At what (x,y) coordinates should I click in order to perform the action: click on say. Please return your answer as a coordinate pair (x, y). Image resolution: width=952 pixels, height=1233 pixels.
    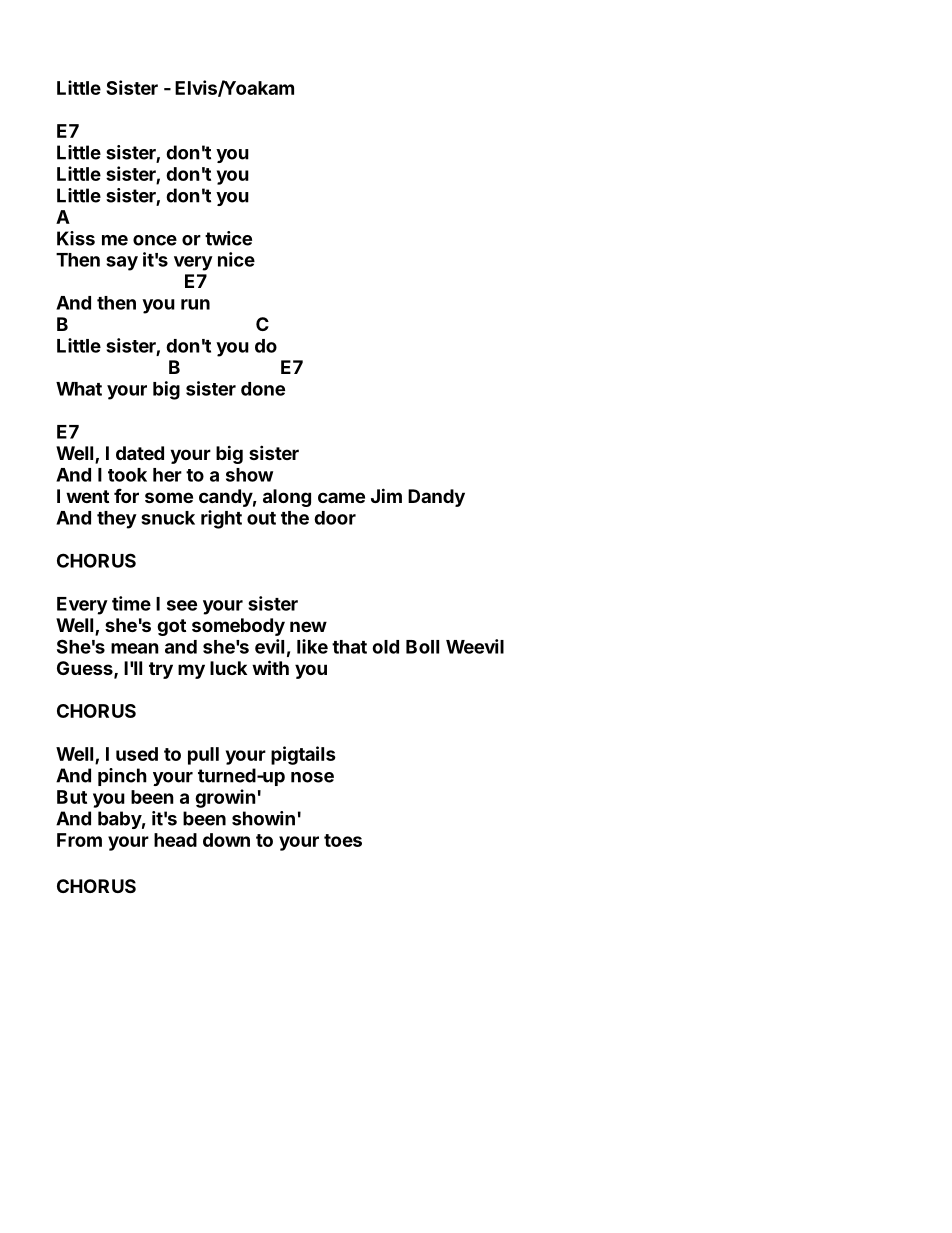
    Looking at the image, I should click on (122, 263).
